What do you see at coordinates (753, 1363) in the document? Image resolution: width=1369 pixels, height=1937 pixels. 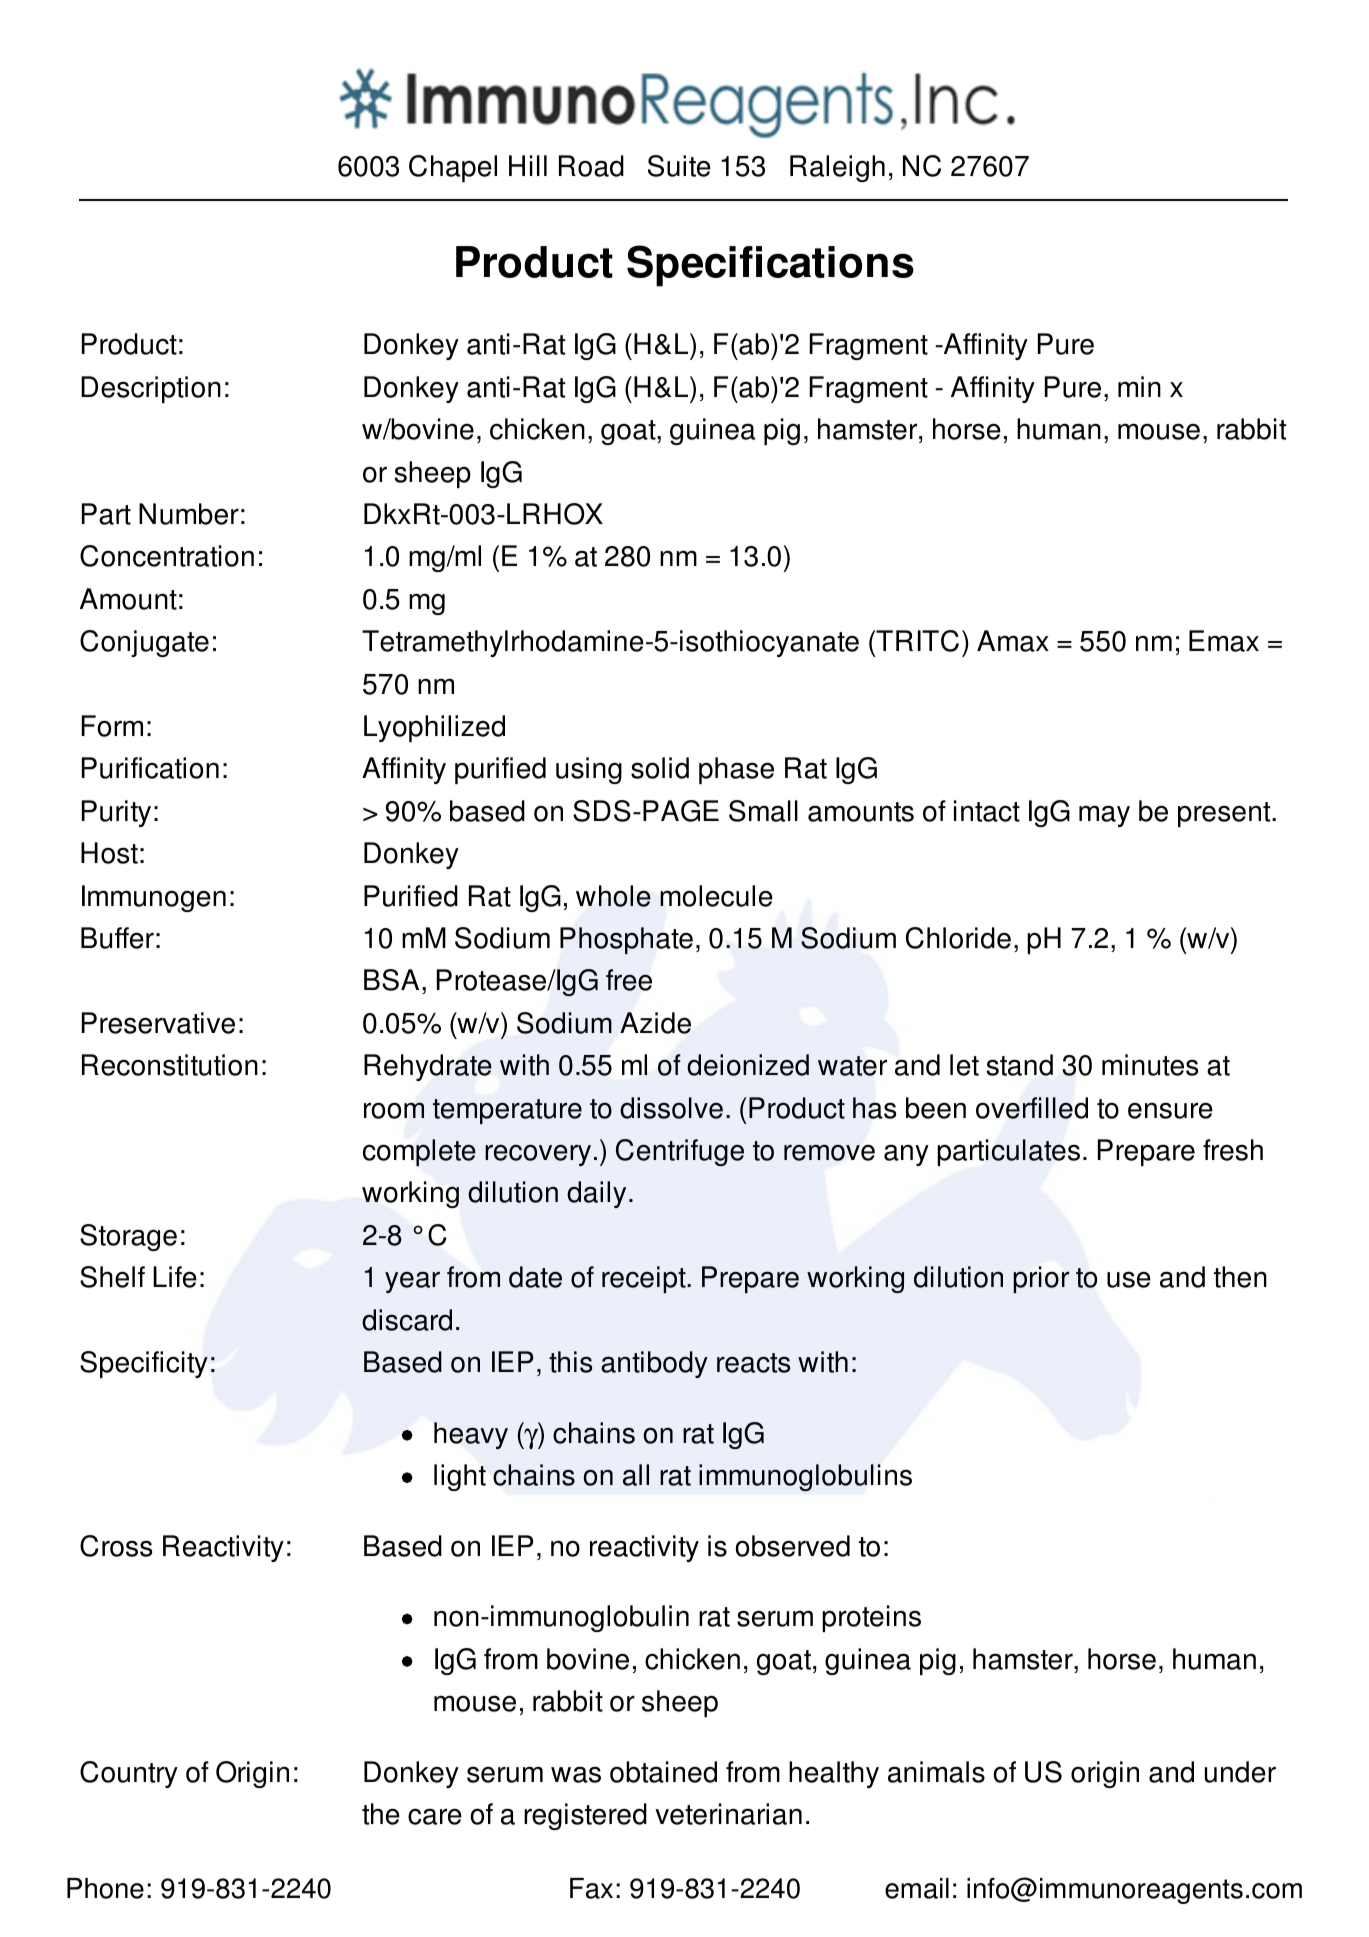 I see `reacts` at bounding box center [753, 1363].
